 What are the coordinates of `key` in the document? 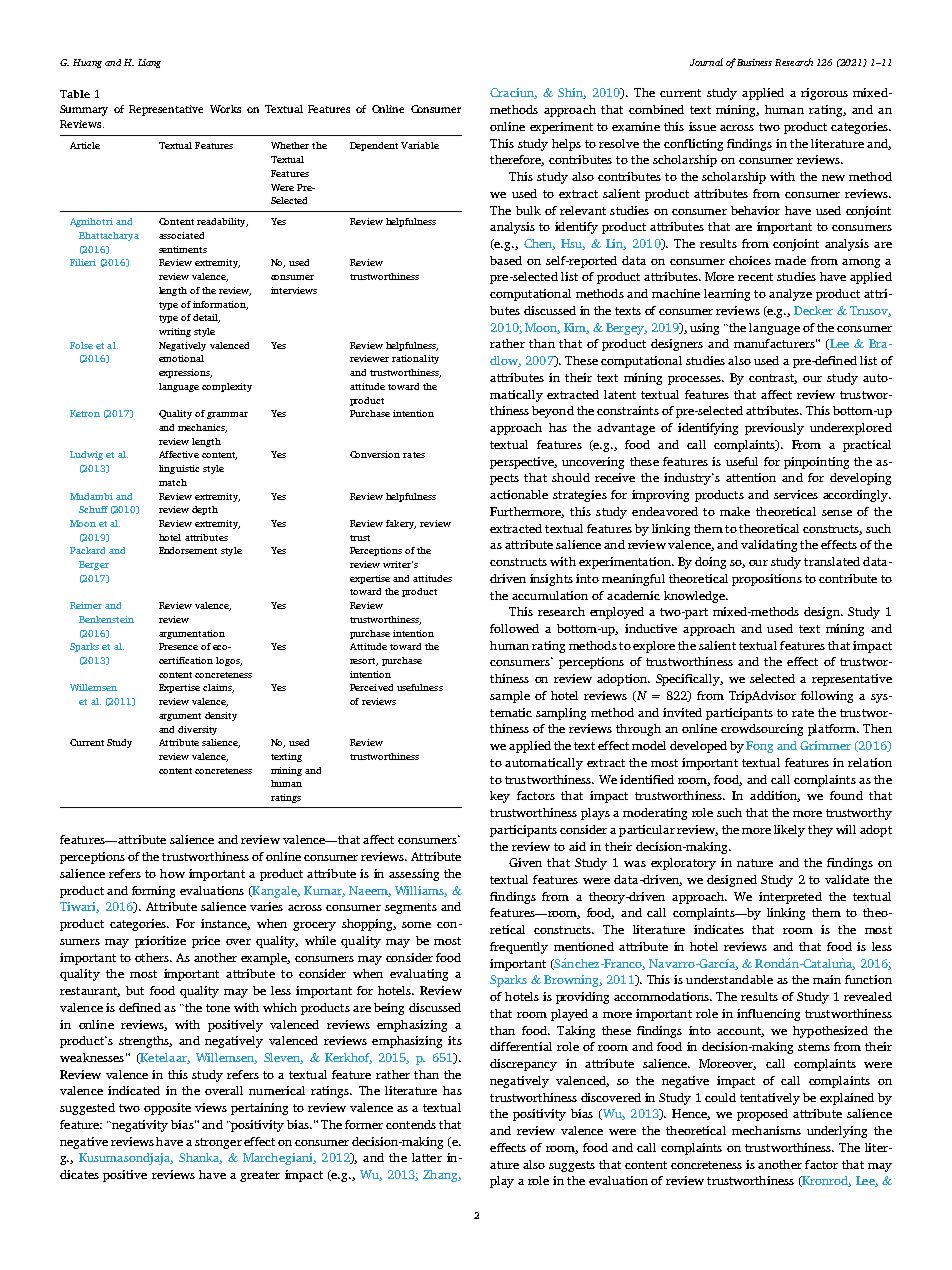 It's located at (500, 797).
